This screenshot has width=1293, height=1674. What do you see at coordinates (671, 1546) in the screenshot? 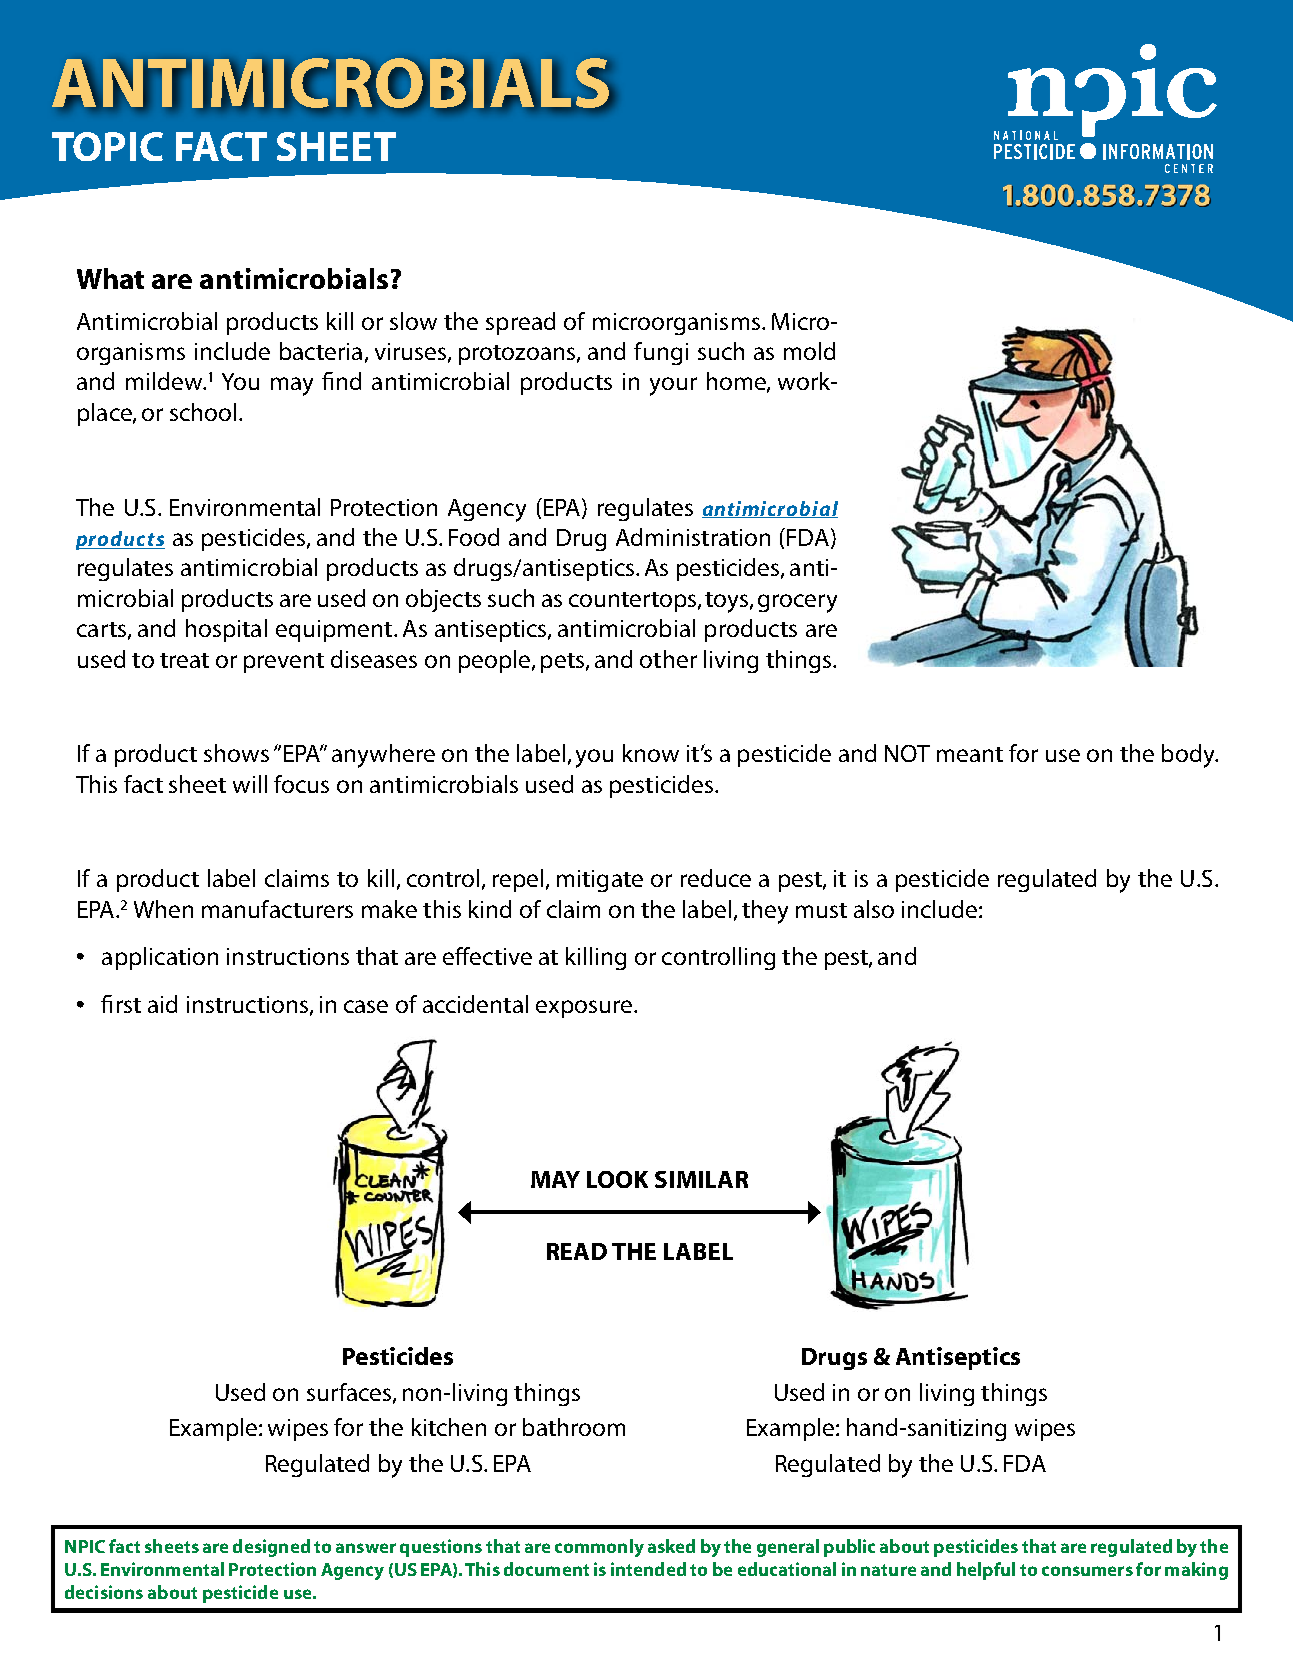
I see `asked` at bounding box center [671, 1546].
